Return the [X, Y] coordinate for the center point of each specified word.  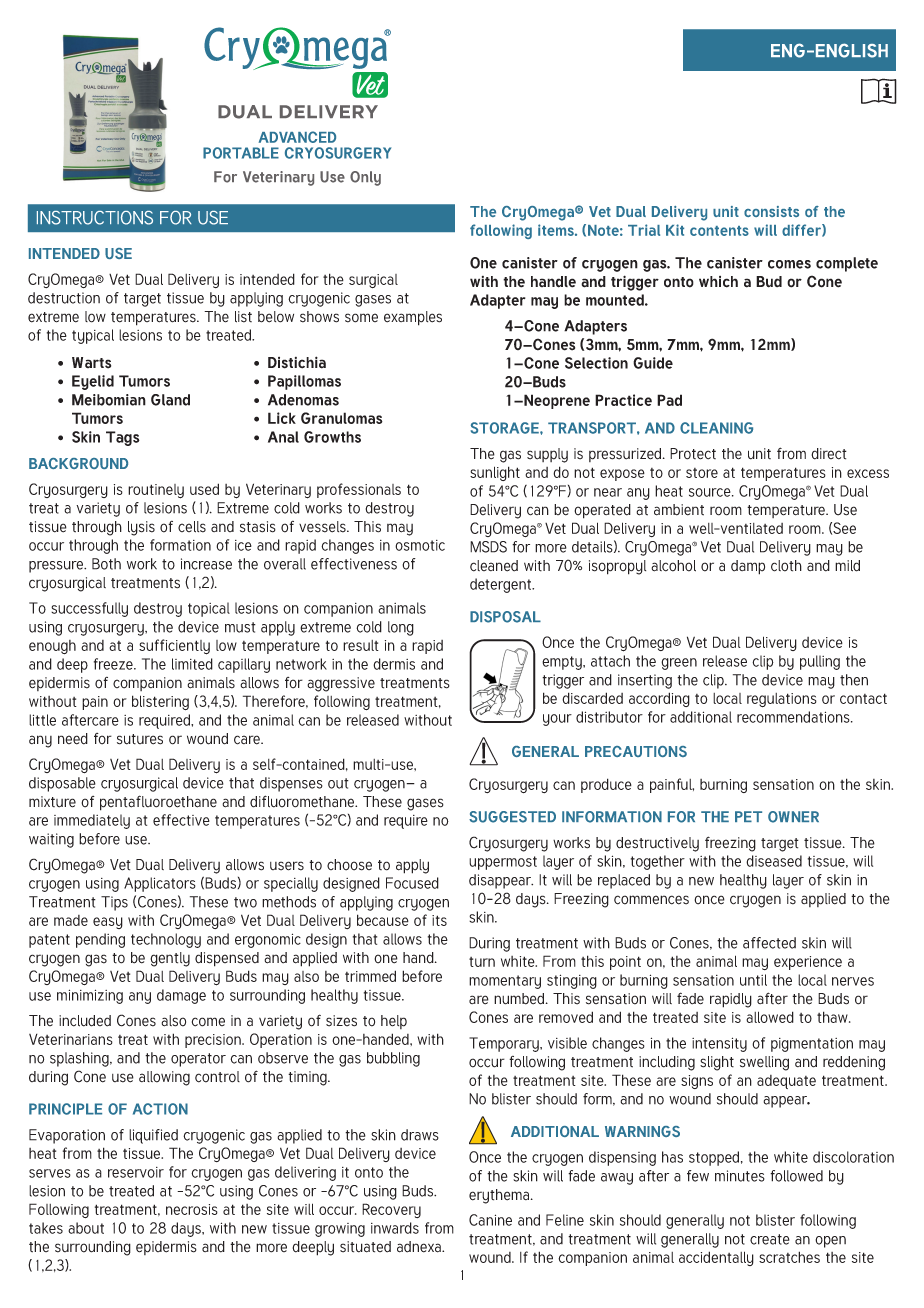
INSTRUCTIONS [95, 218]
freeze [114, 664]
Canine [490, 1220]
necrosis [192, 1209]
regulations [782, 700]
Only [365, 178]
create [770, 1239]
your [557, 720]
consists [771, 211]
